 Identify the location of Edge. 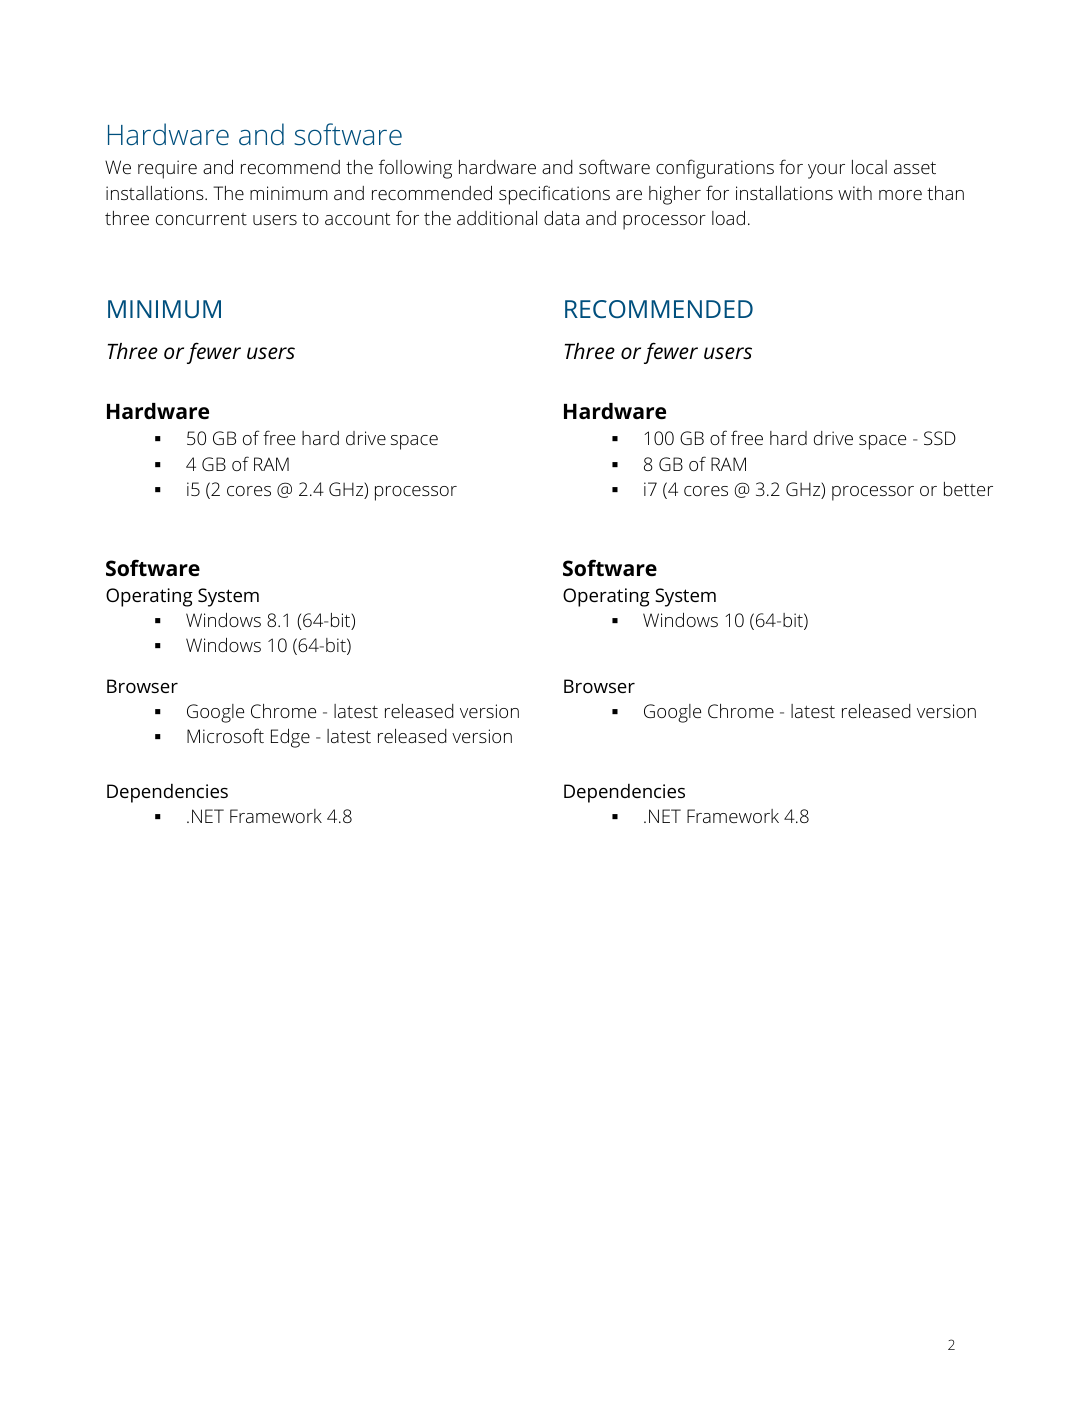
(290, 738).
